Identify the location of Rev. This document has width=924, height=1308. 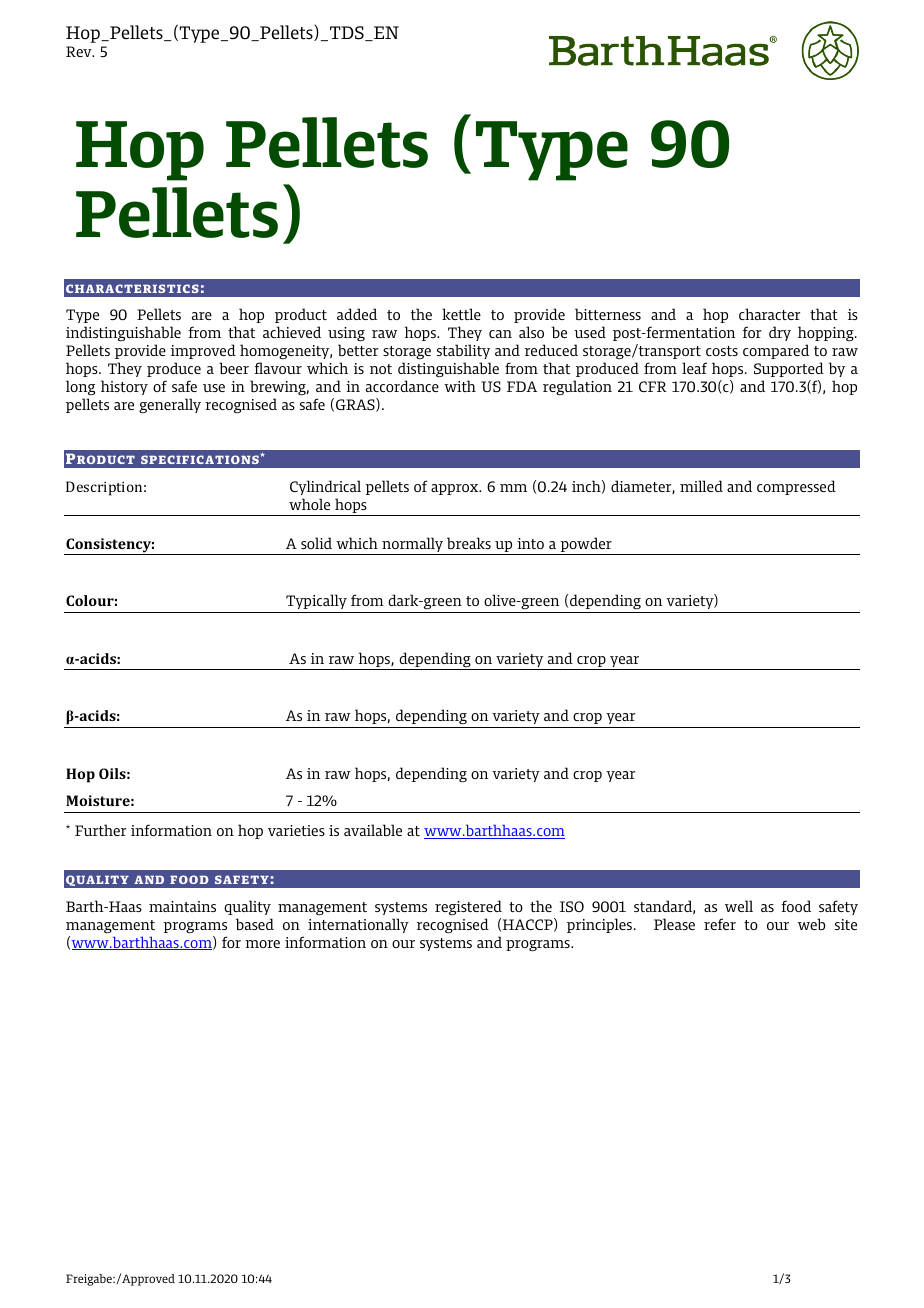
(80, 51).
